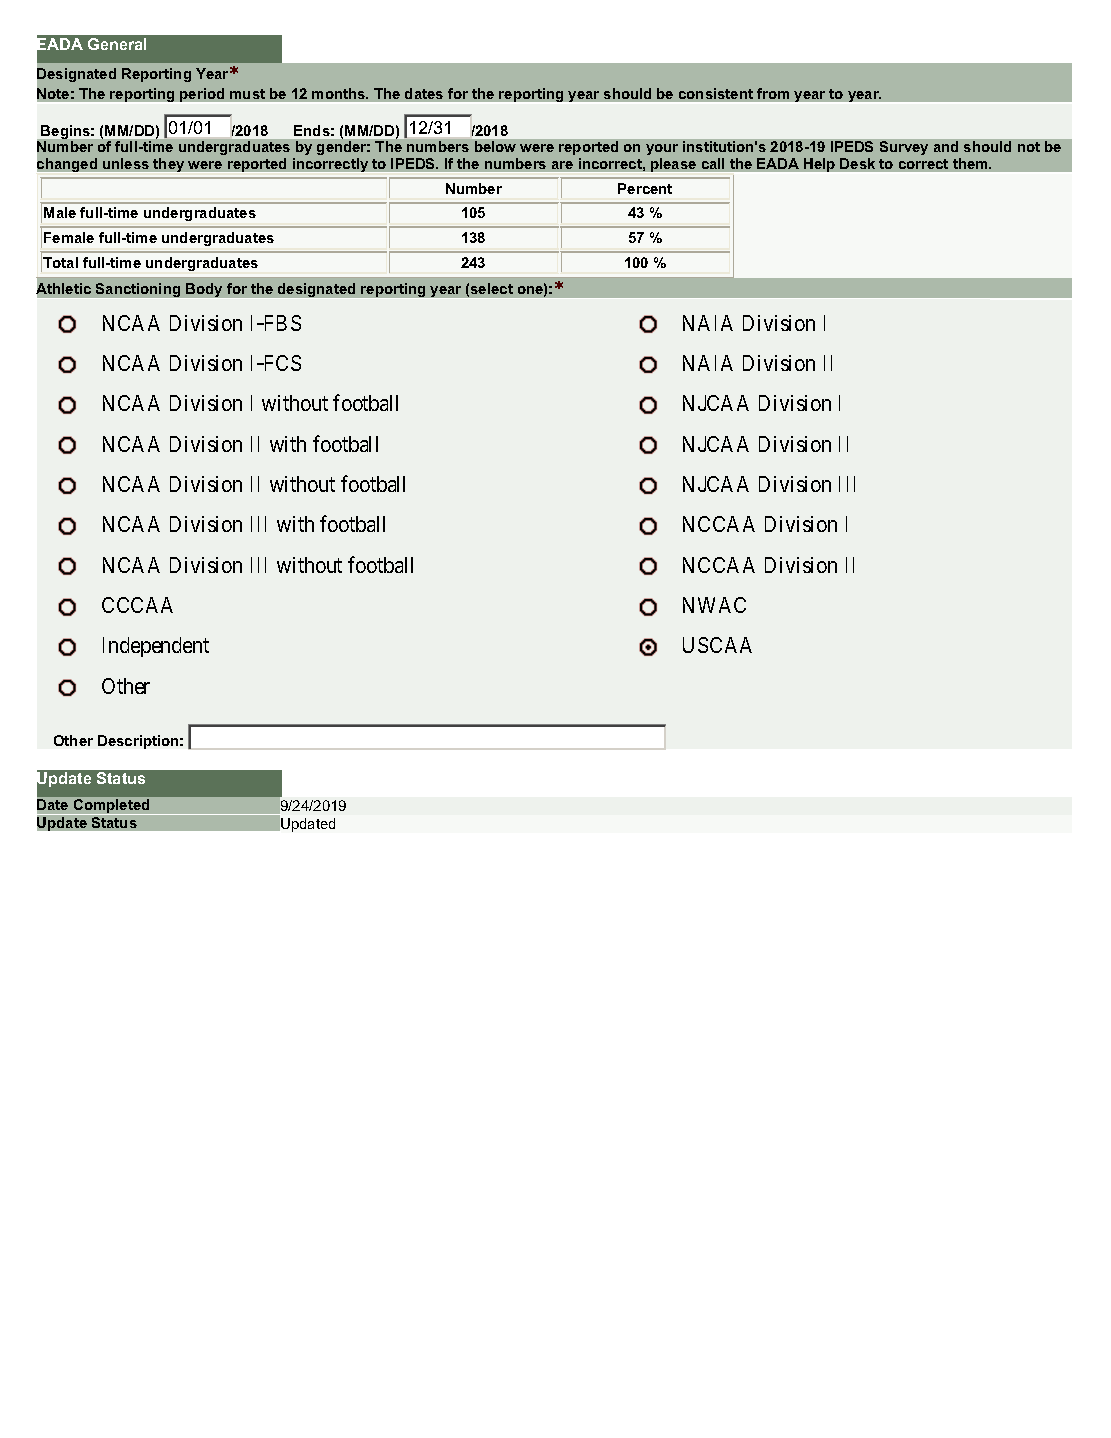 The image size is (1111, 1438). I want to click on are, so click(562, 165).
